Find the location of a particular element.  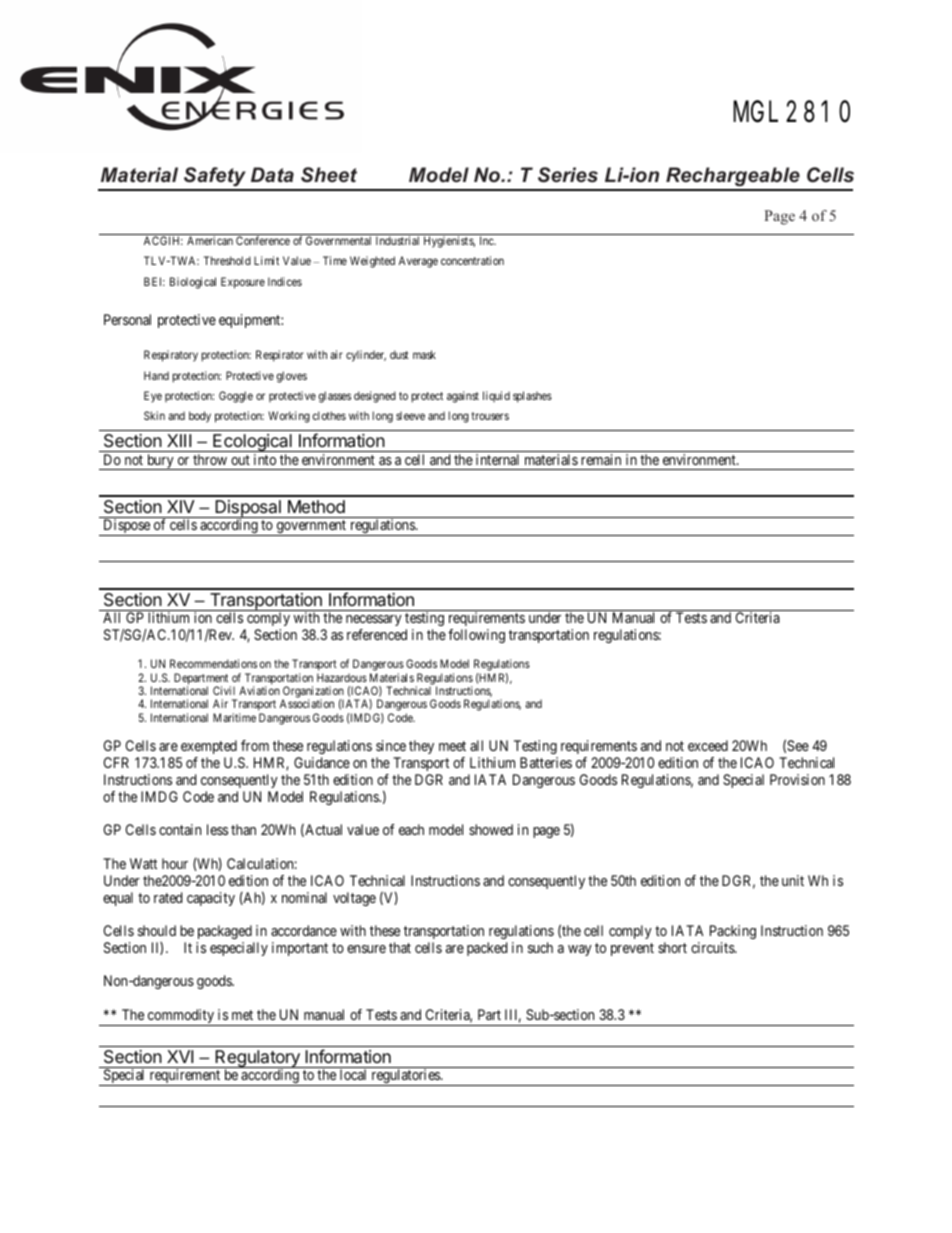

concentration is located at coordinates (472, 260).
